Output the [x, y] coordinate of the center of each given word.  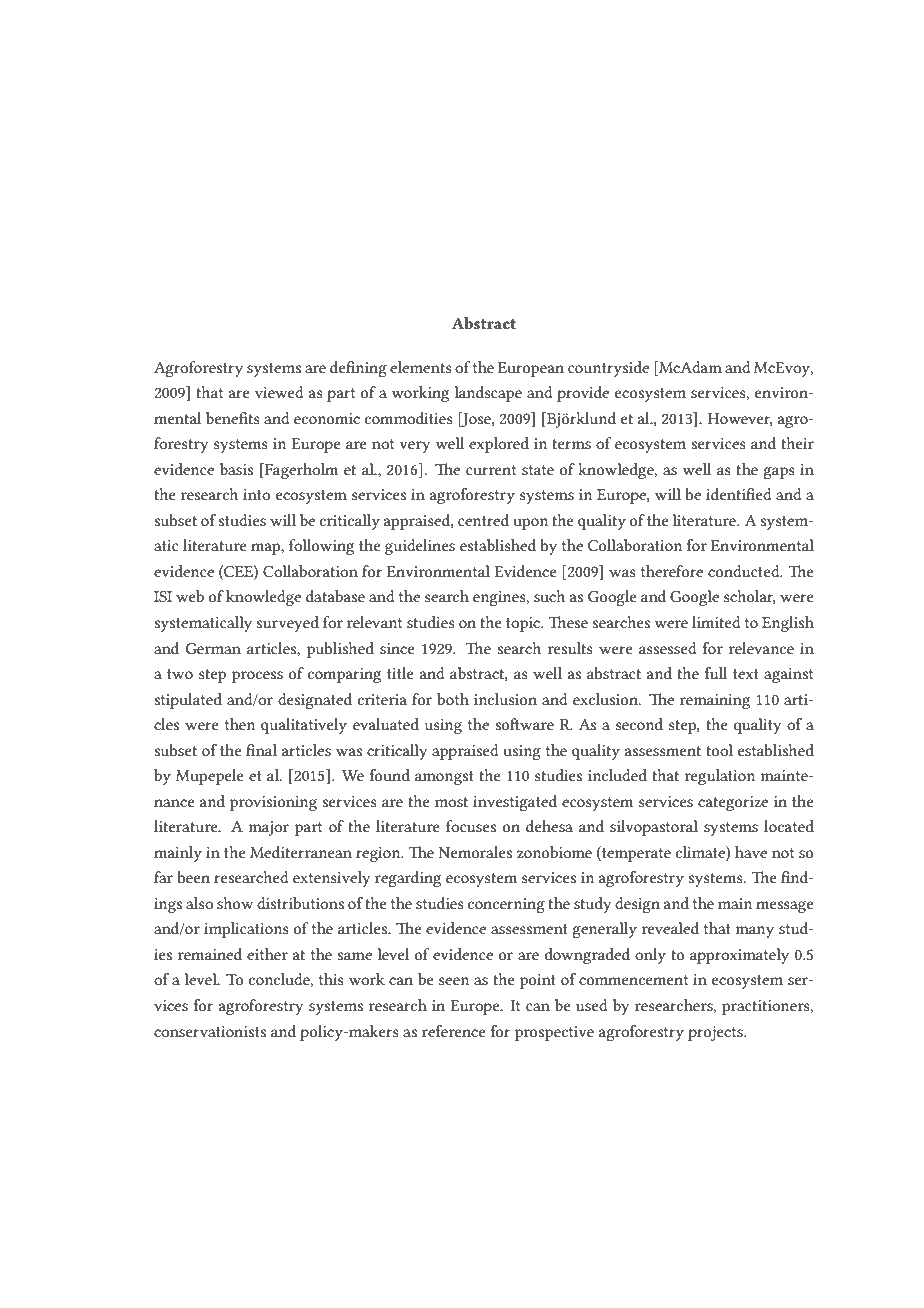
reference [454, 1031]
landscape [488, 394]
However [740, 419]
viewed [279, 392]
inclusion [505, 699]
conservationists [210, 1031]
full [715, 673]
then [240, 724]
